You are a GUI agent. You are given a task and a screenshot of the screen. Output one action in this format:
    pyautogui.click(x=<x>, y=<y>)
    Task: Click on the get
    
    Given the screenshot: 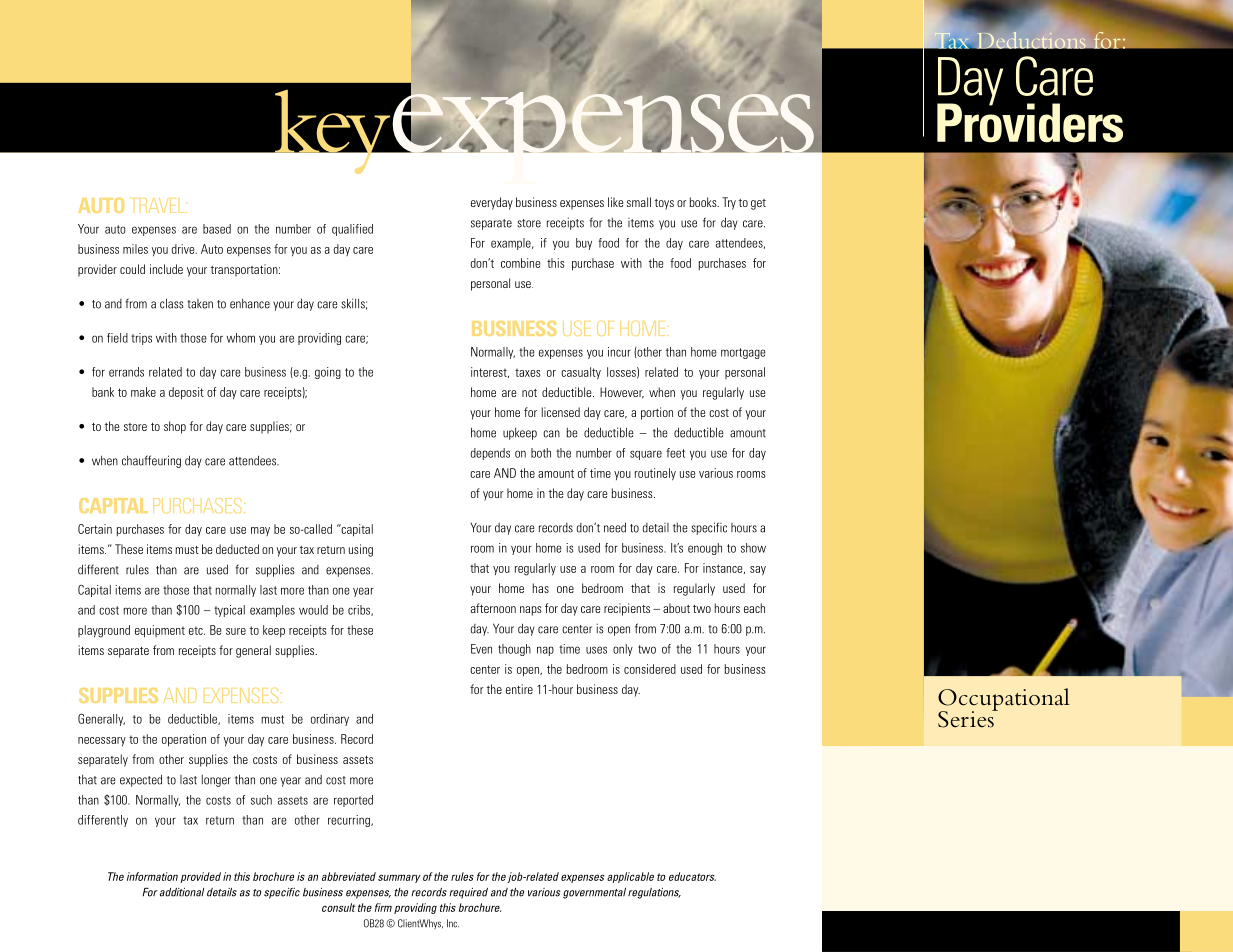 What is the action you would take?
    pyautogui.click(x=758, y=204)
